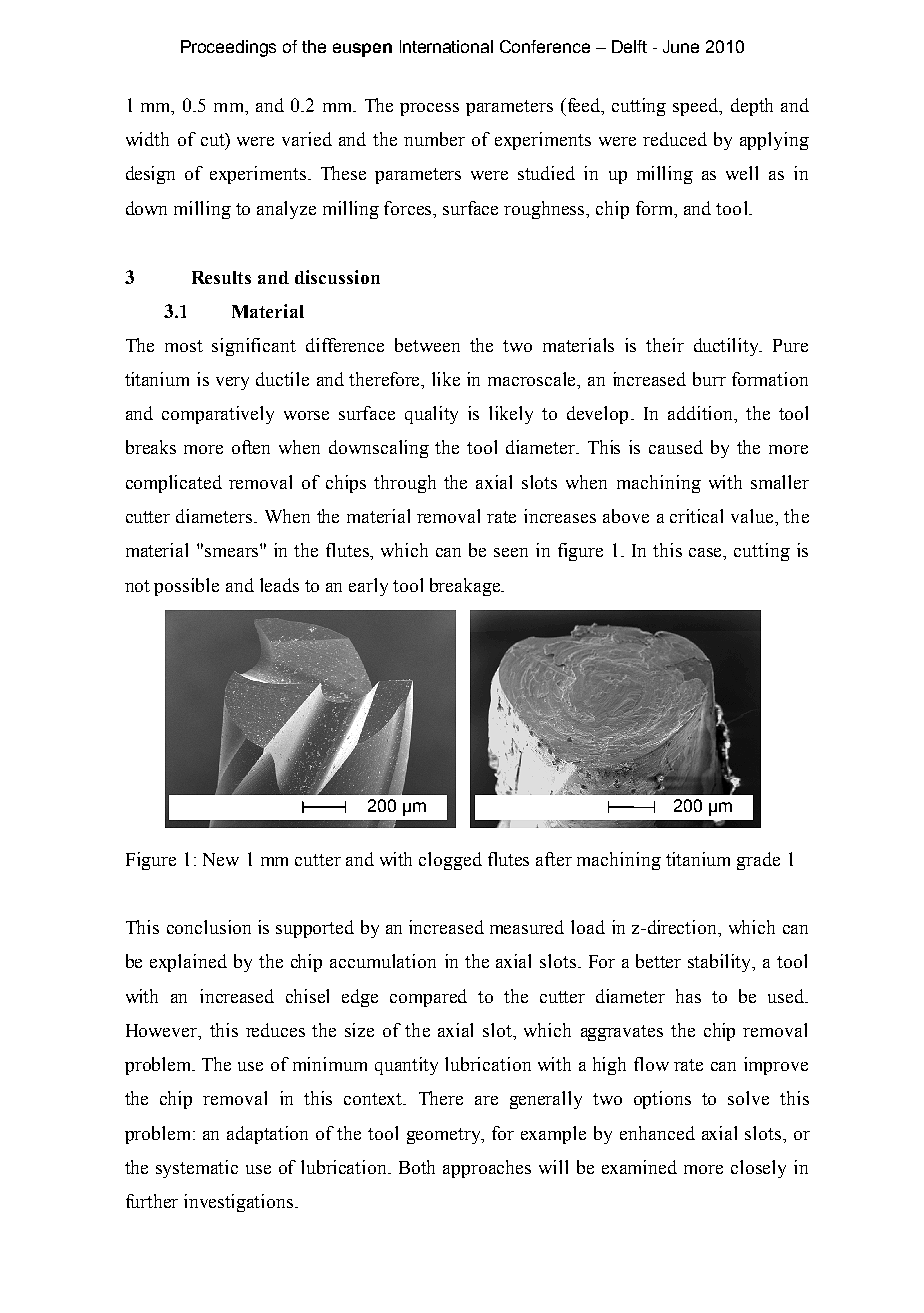  What do you see at coordinates (450, 861) in the screenshot?
I see `clogged` at bounding box center [450, 861].
